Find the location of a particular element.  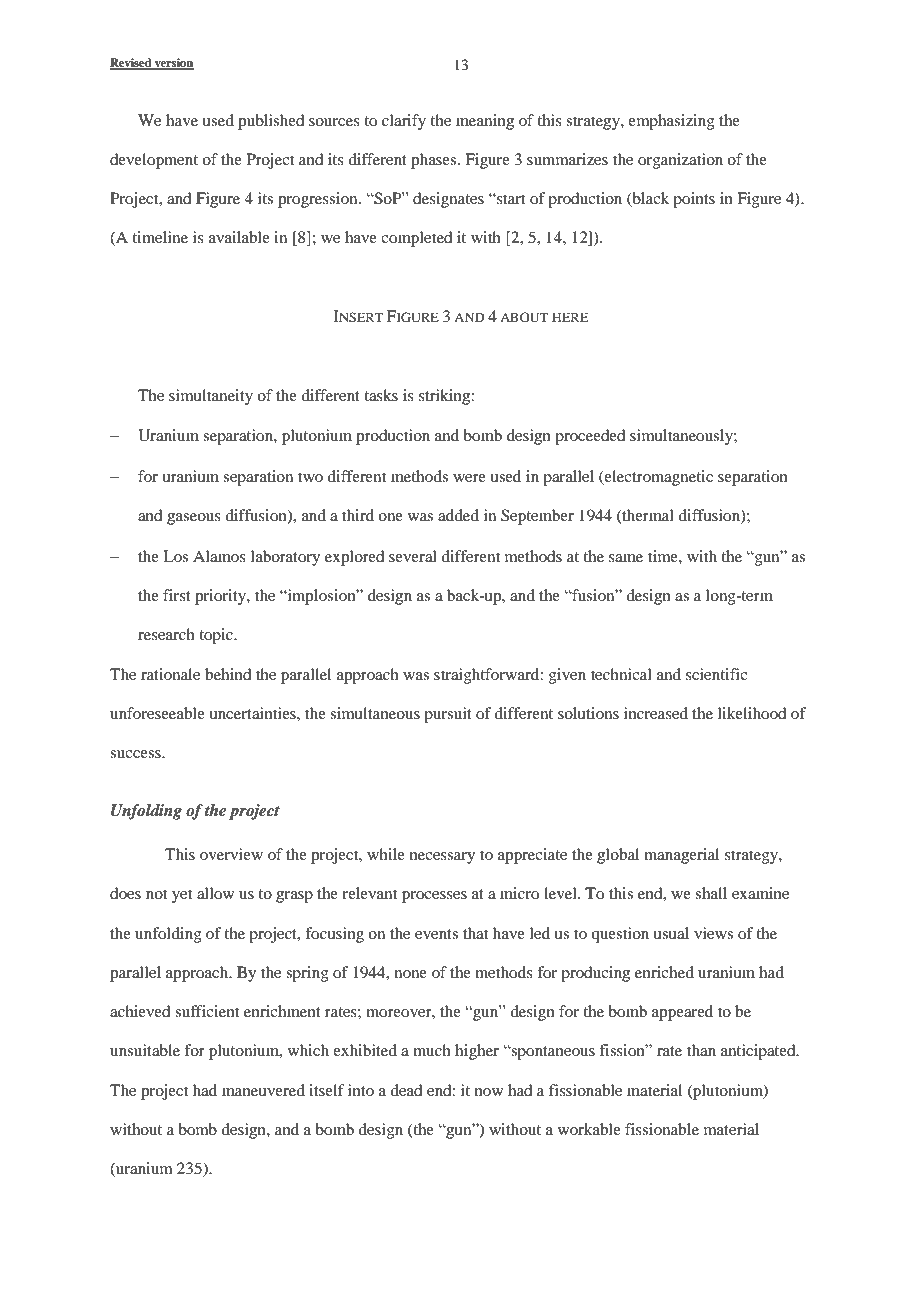

dead is located at coordinates (406, 1090).
